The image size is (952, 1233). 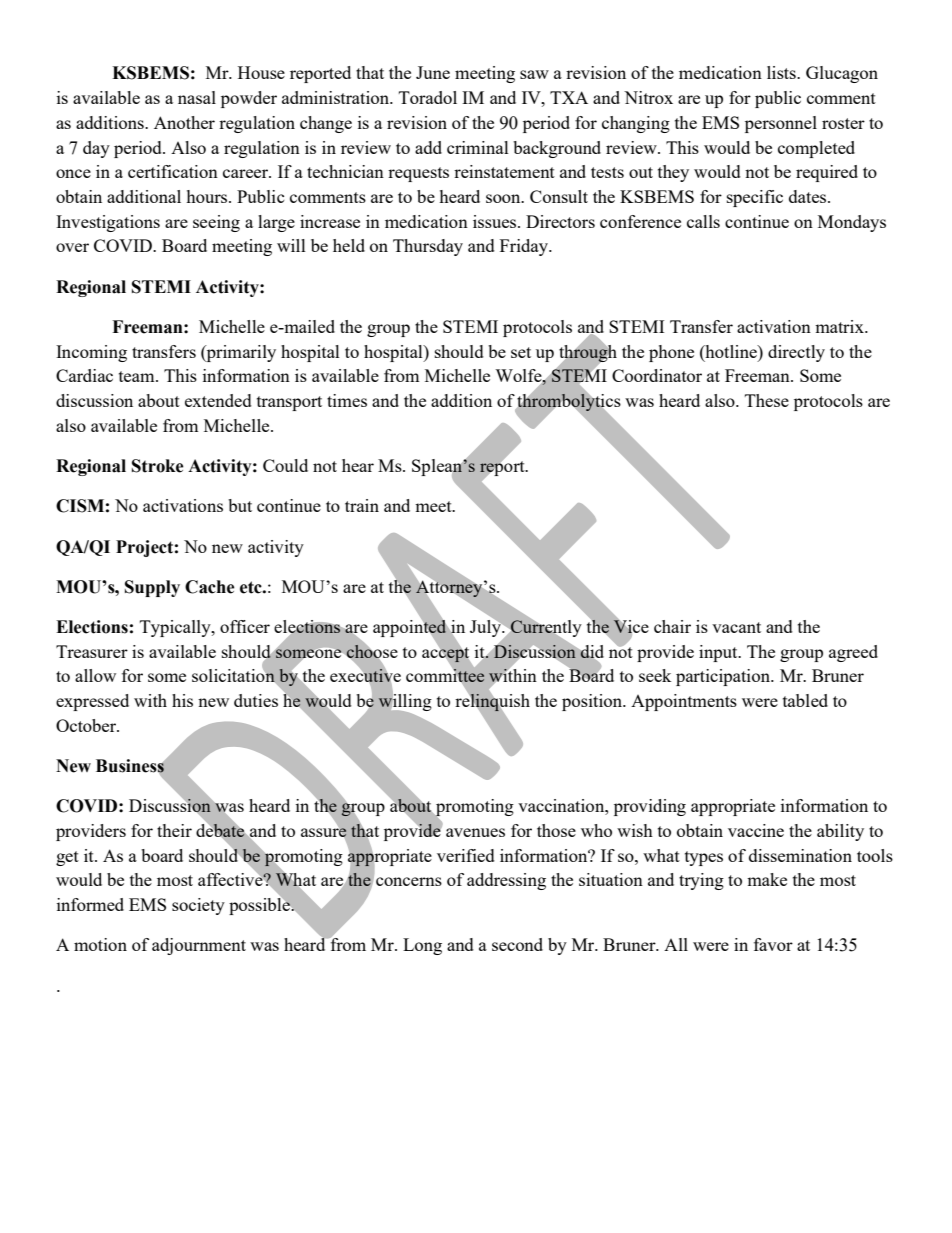 I want to click on Incoming, so click(x=91, y=353).
